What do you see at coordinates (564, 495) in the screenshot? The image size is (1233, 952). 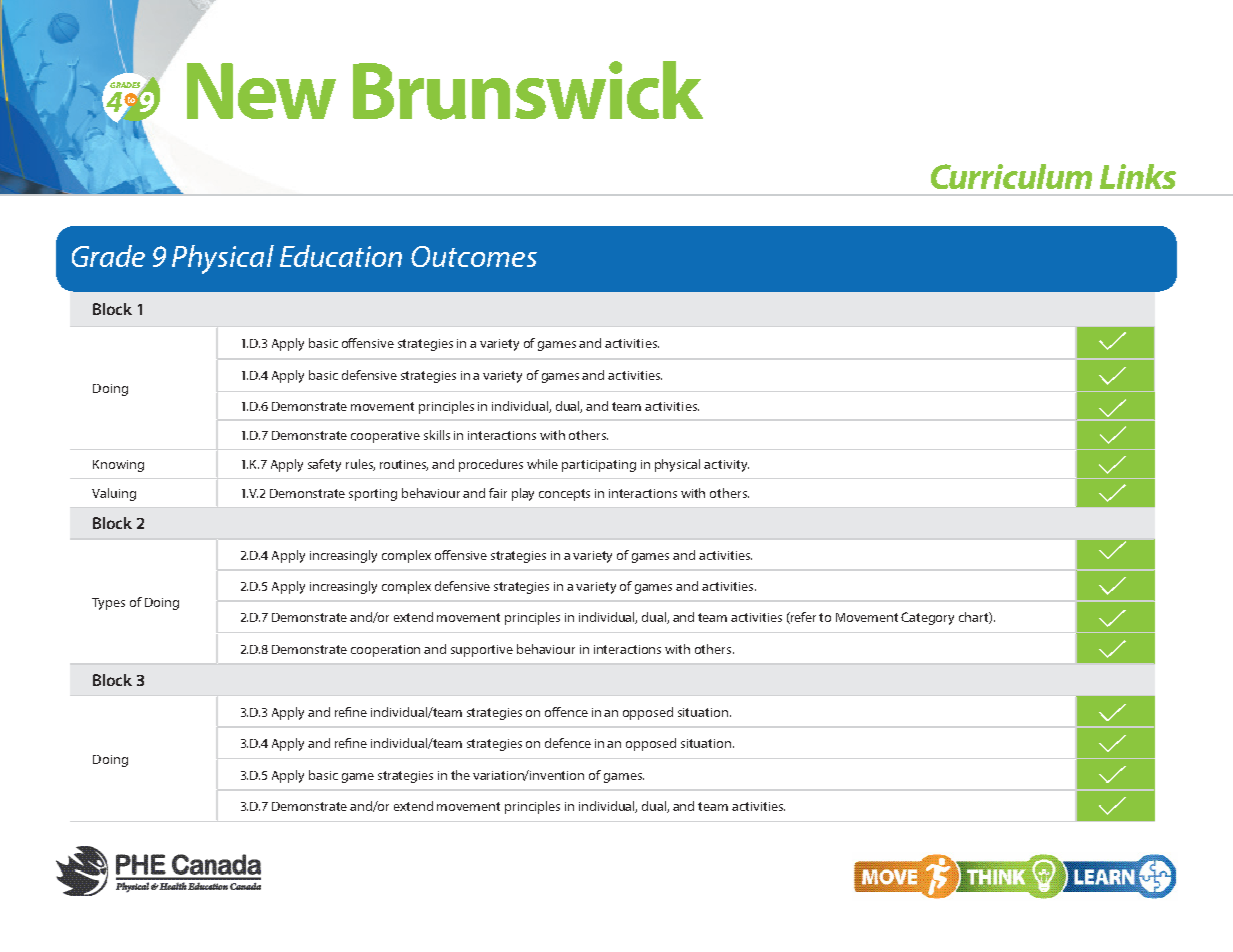 I see `concepts` at bounding box center [564, 495].
